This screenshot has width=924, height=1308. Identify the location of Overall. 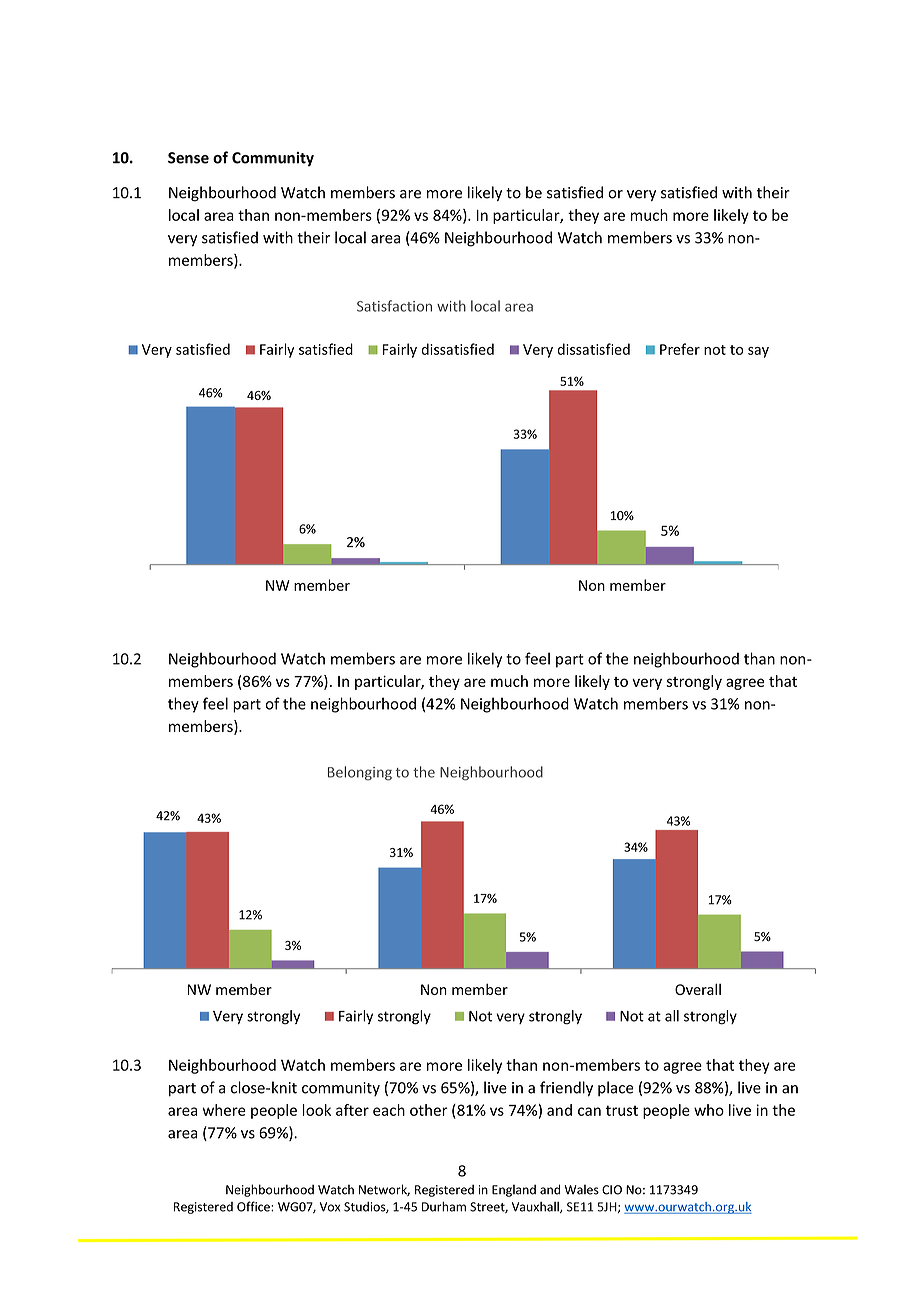
(698, 989).
